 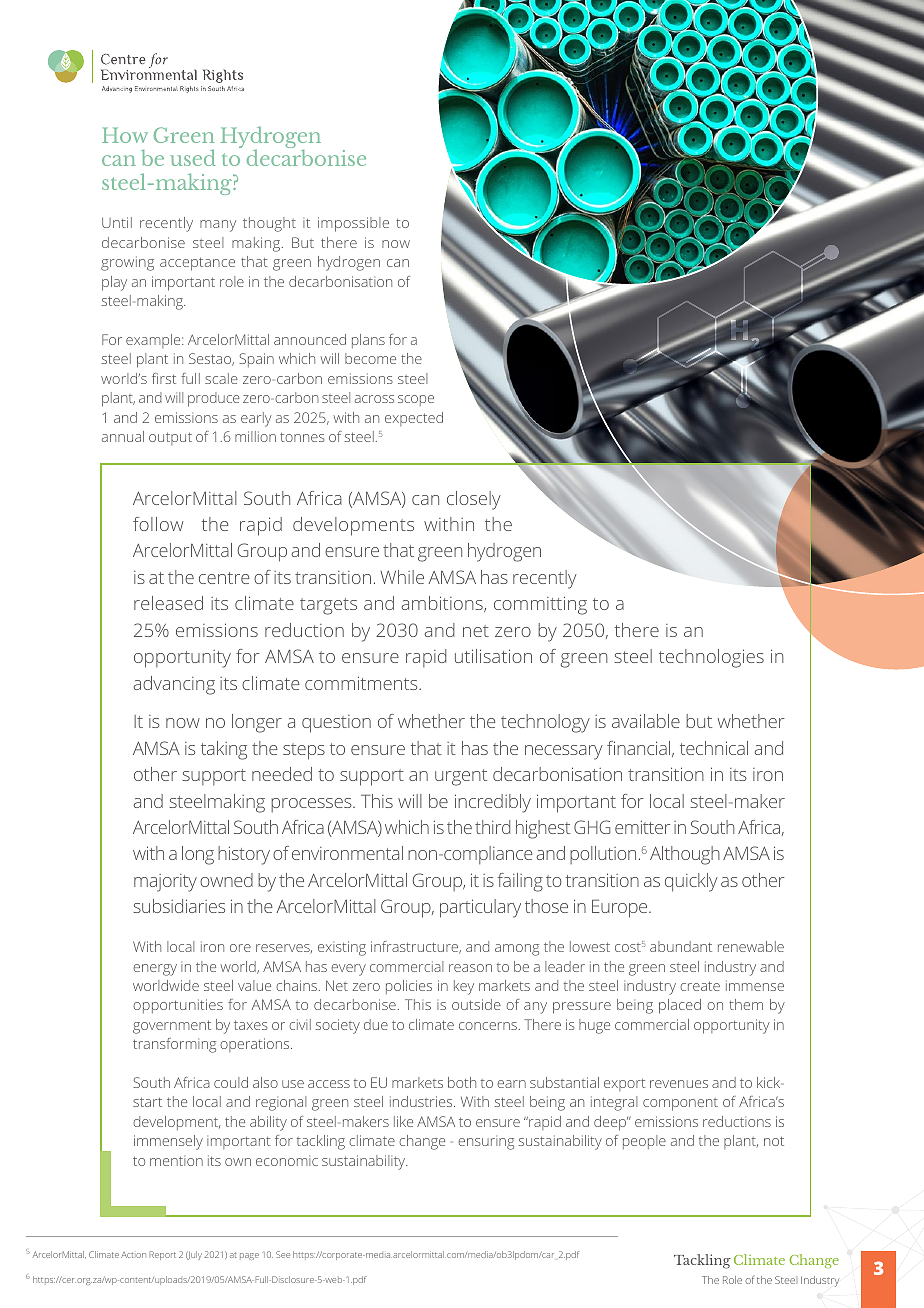 What do you see at coordinates (353, 224) in the screenshot?
I see `impossible` at bounding box center [353, 224].
